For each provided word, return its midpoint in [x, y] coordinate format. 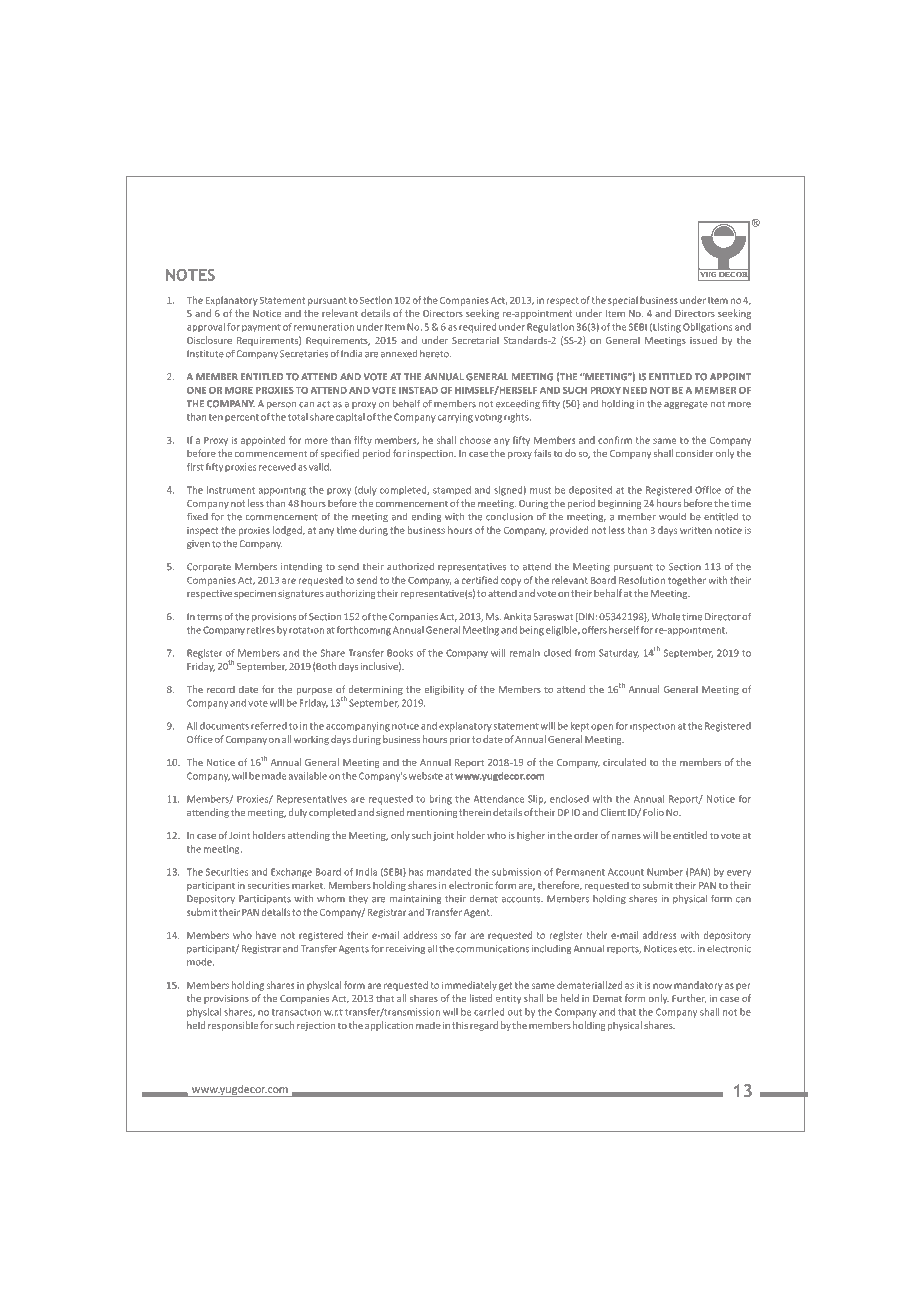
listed [481, 998]
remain [525, 653]
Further [689, 999]
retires [261, 630]
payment [261, 328]
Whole [666, 617]
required [477, 328]
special [623, 301]
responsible [233, 1026]
